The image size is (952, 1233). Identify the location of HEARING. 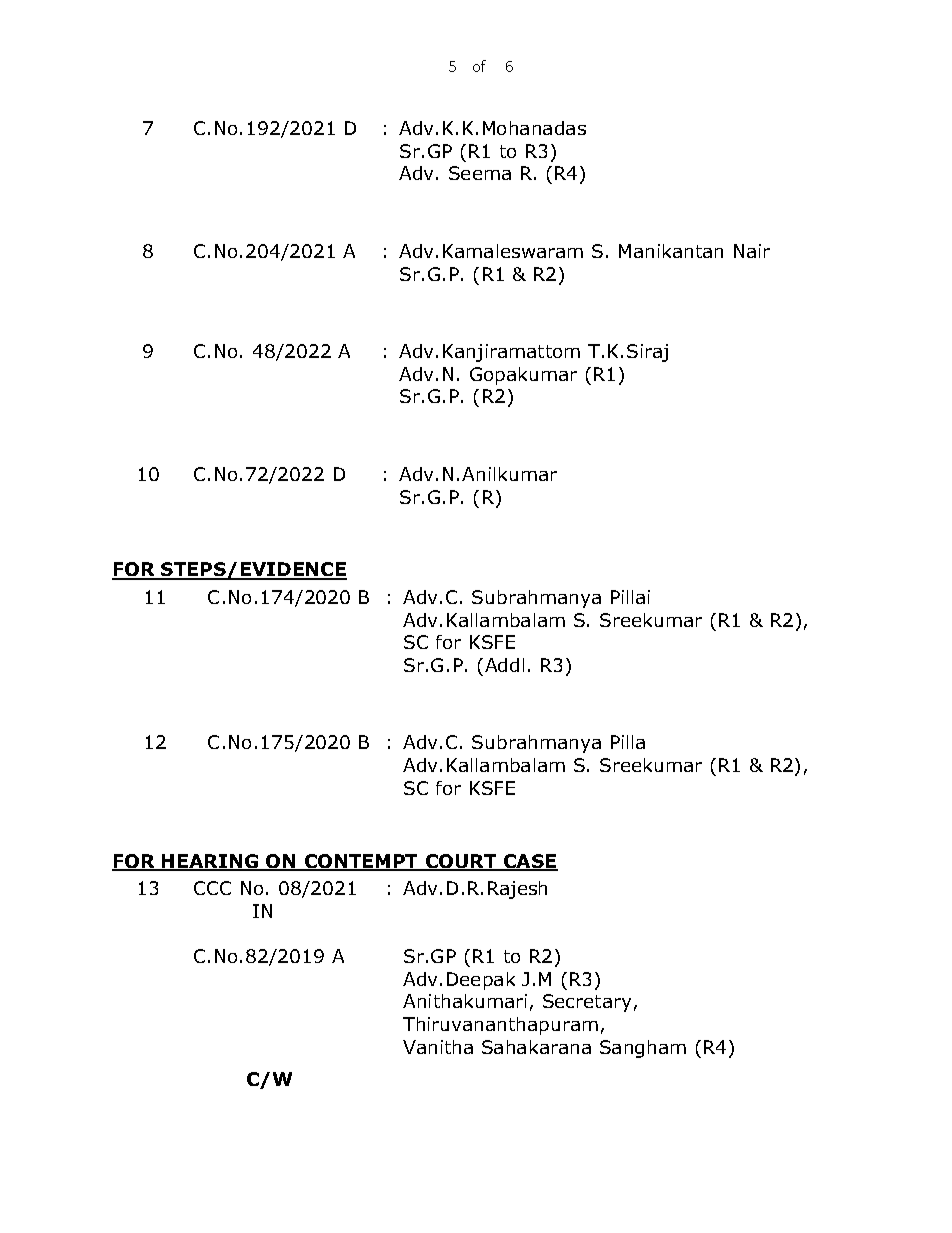
(210, 862).
